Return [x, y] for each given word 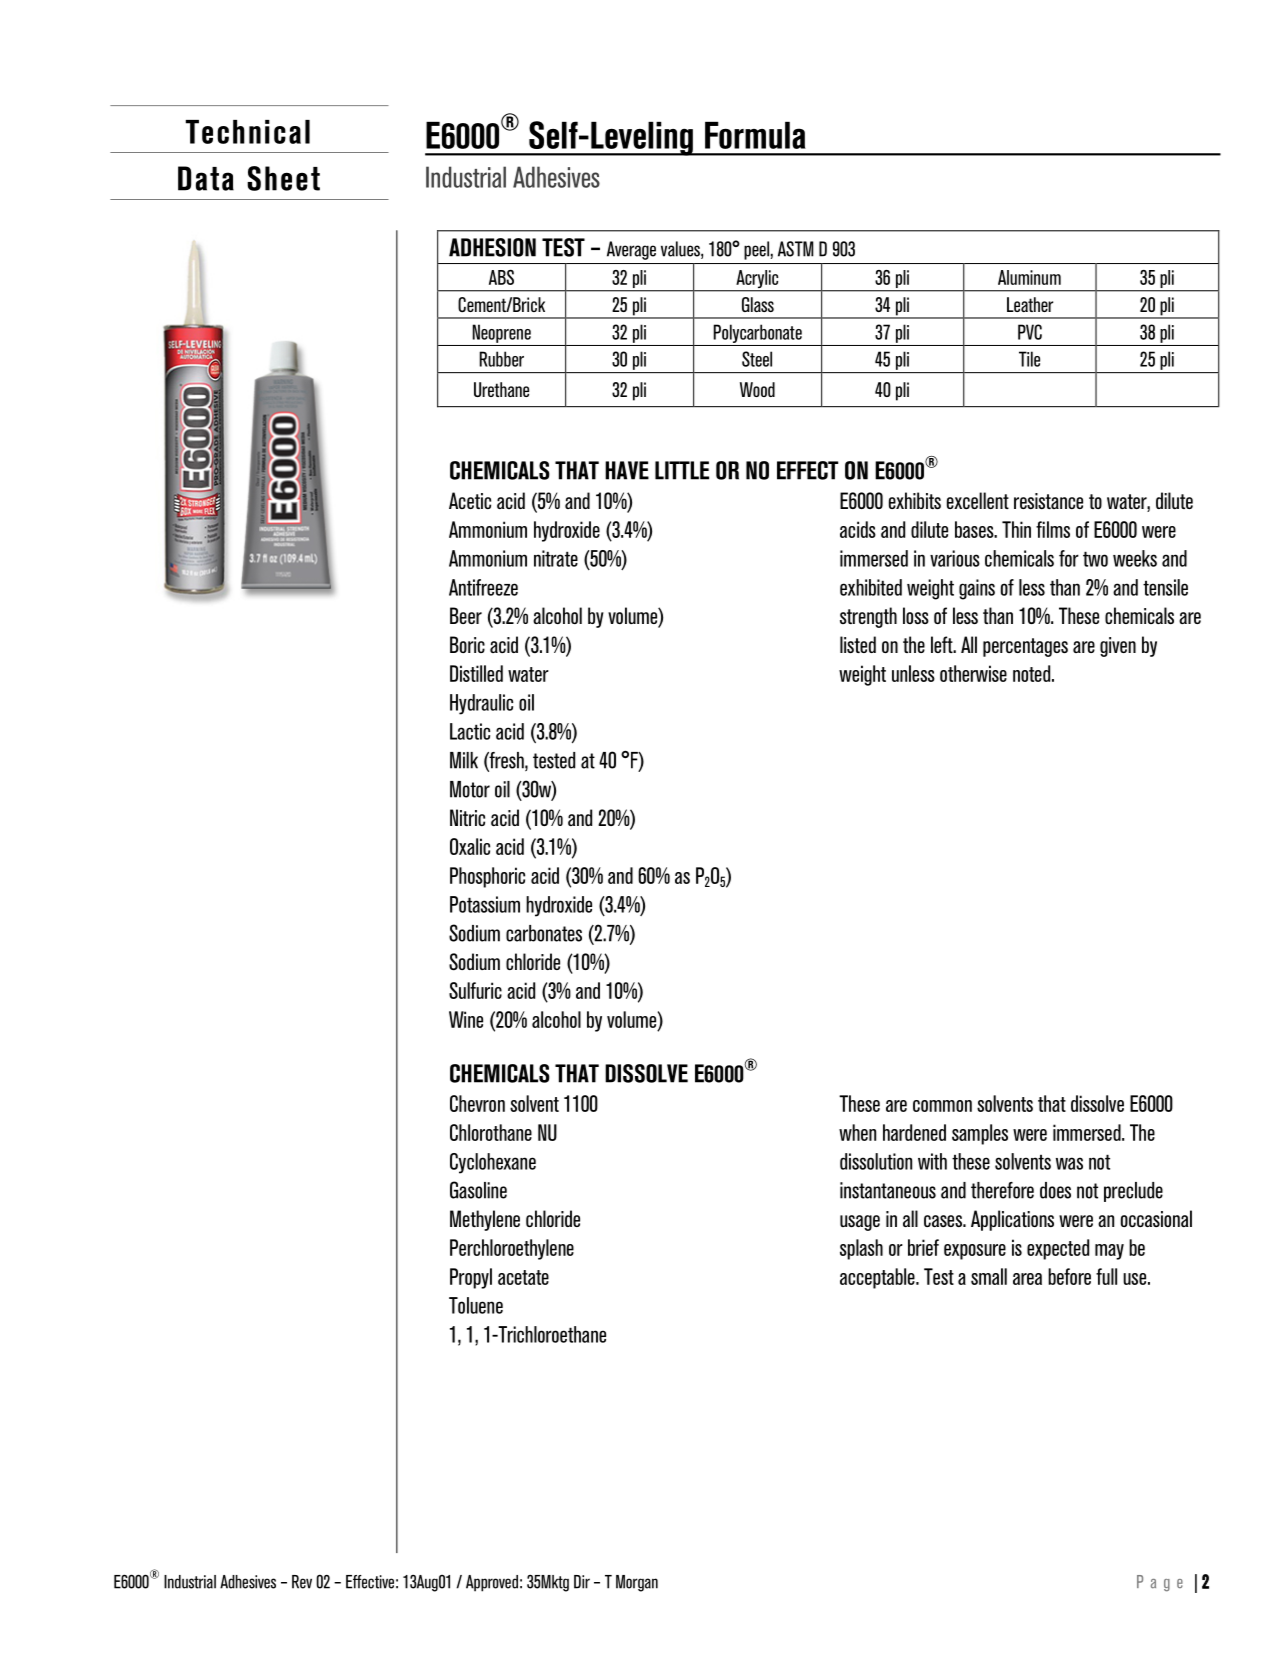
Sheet [283, 178]
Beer [466, 615]
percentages [1025, 647]
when [857, 1132]
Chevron [477, 1103]
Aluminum [1029, 277]
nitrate [556, 558]
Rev [302, 1582]
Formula [755, 135]
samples [980, 1134]
